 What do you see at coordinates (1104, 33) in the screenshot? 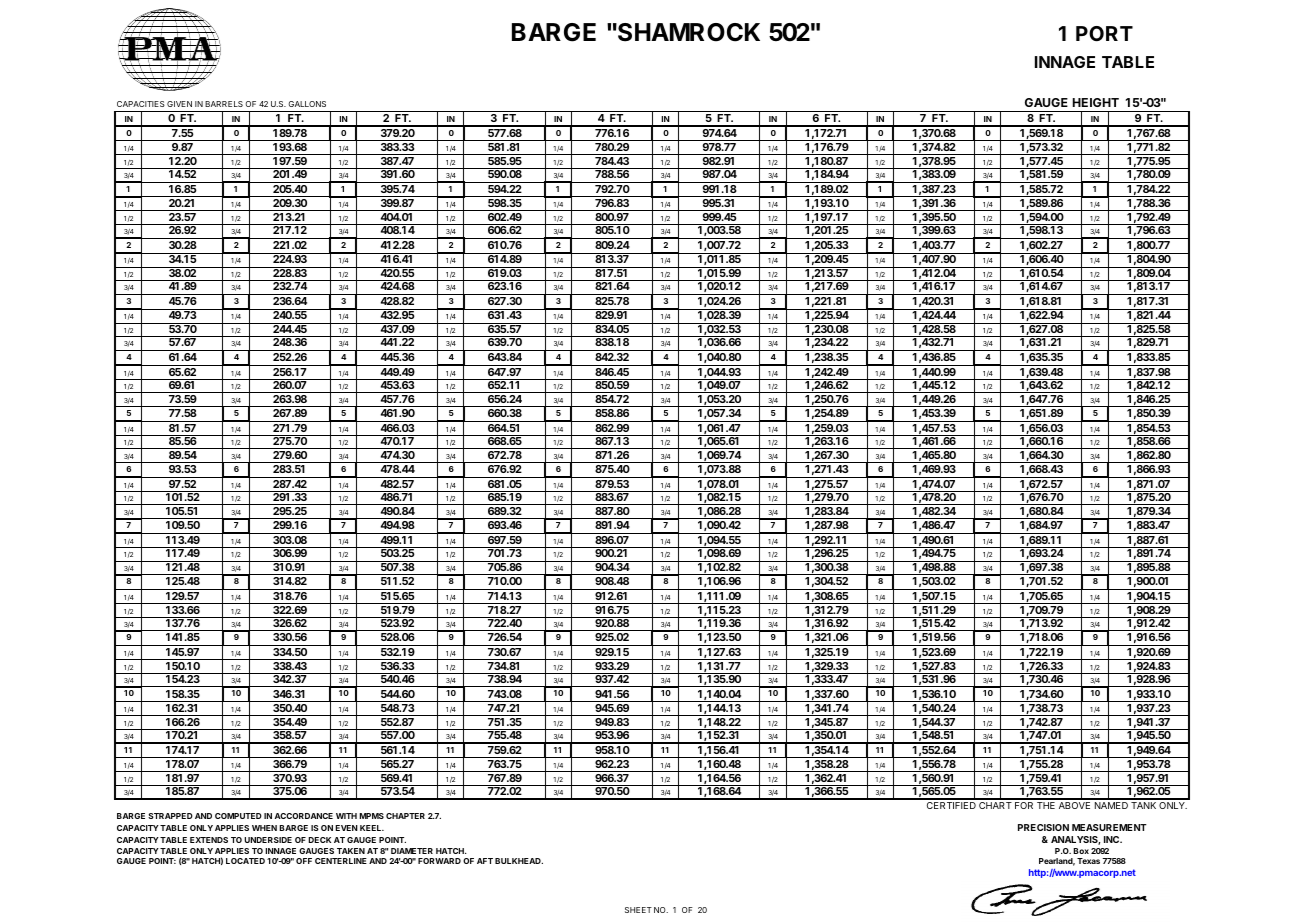
I see `PORT` at bounding box center [1104, 33].
